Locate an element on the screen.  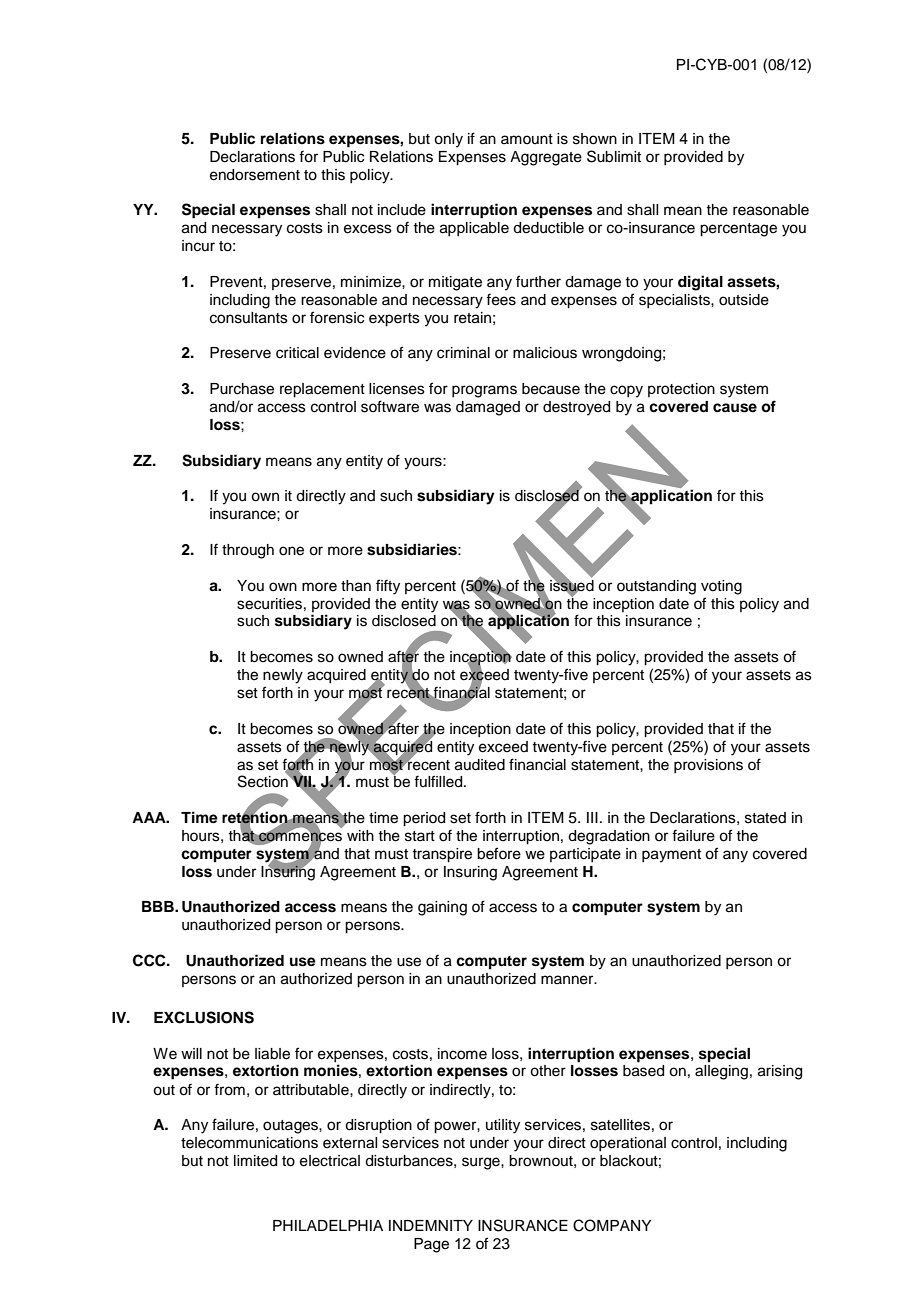
INDEMNITY is located at coordinates (431, 1225).
